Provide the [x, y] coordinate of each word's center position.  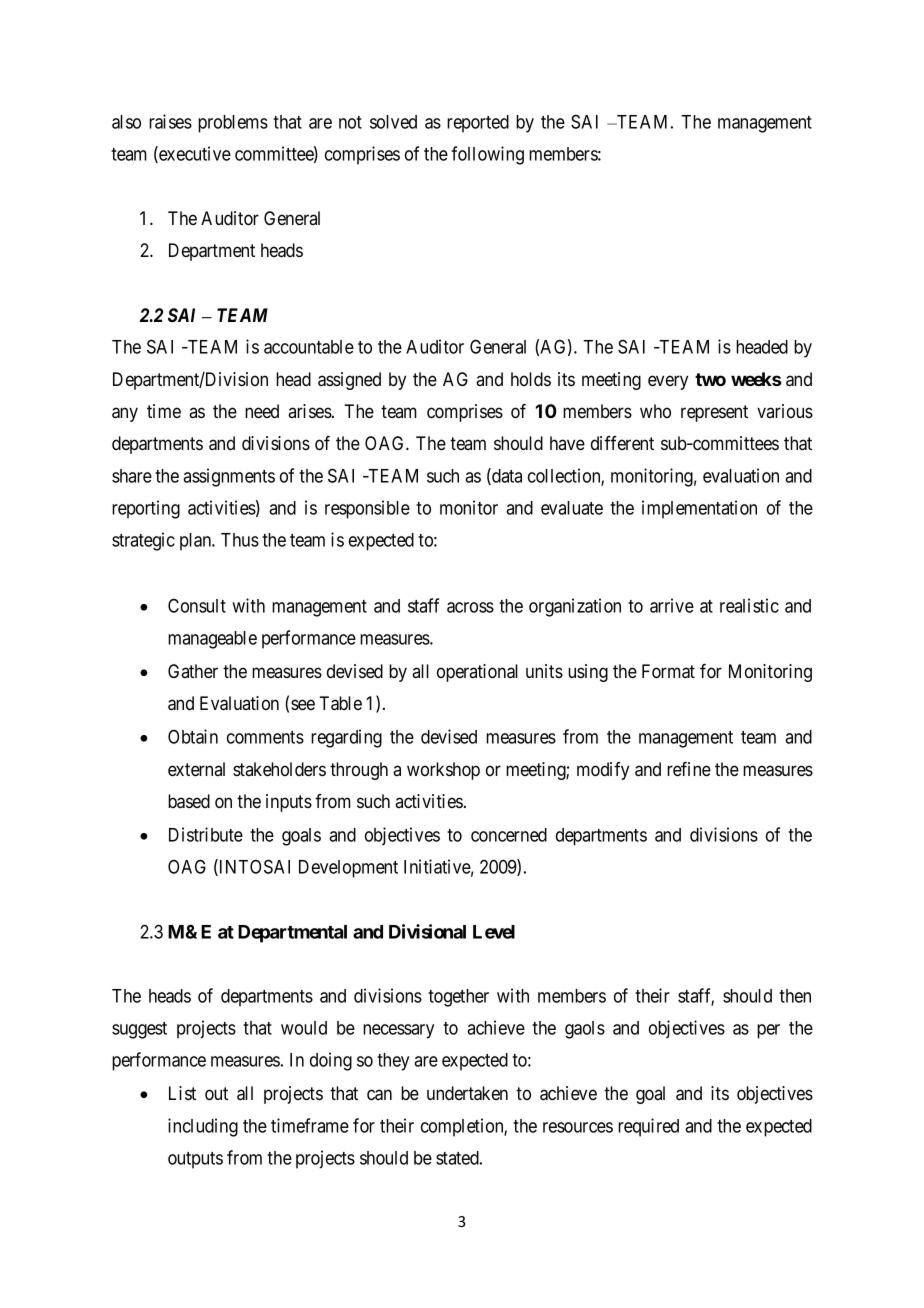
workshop [443, 771]
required [648, 1127]
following [487, 155]
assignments [229, 477]
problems [233, 124]
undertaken [467, 1093]
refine [689, 769]
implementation [699, 509]
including [203, 1127]
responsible [367, 509]
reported [478, 124]
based [189, 801]
